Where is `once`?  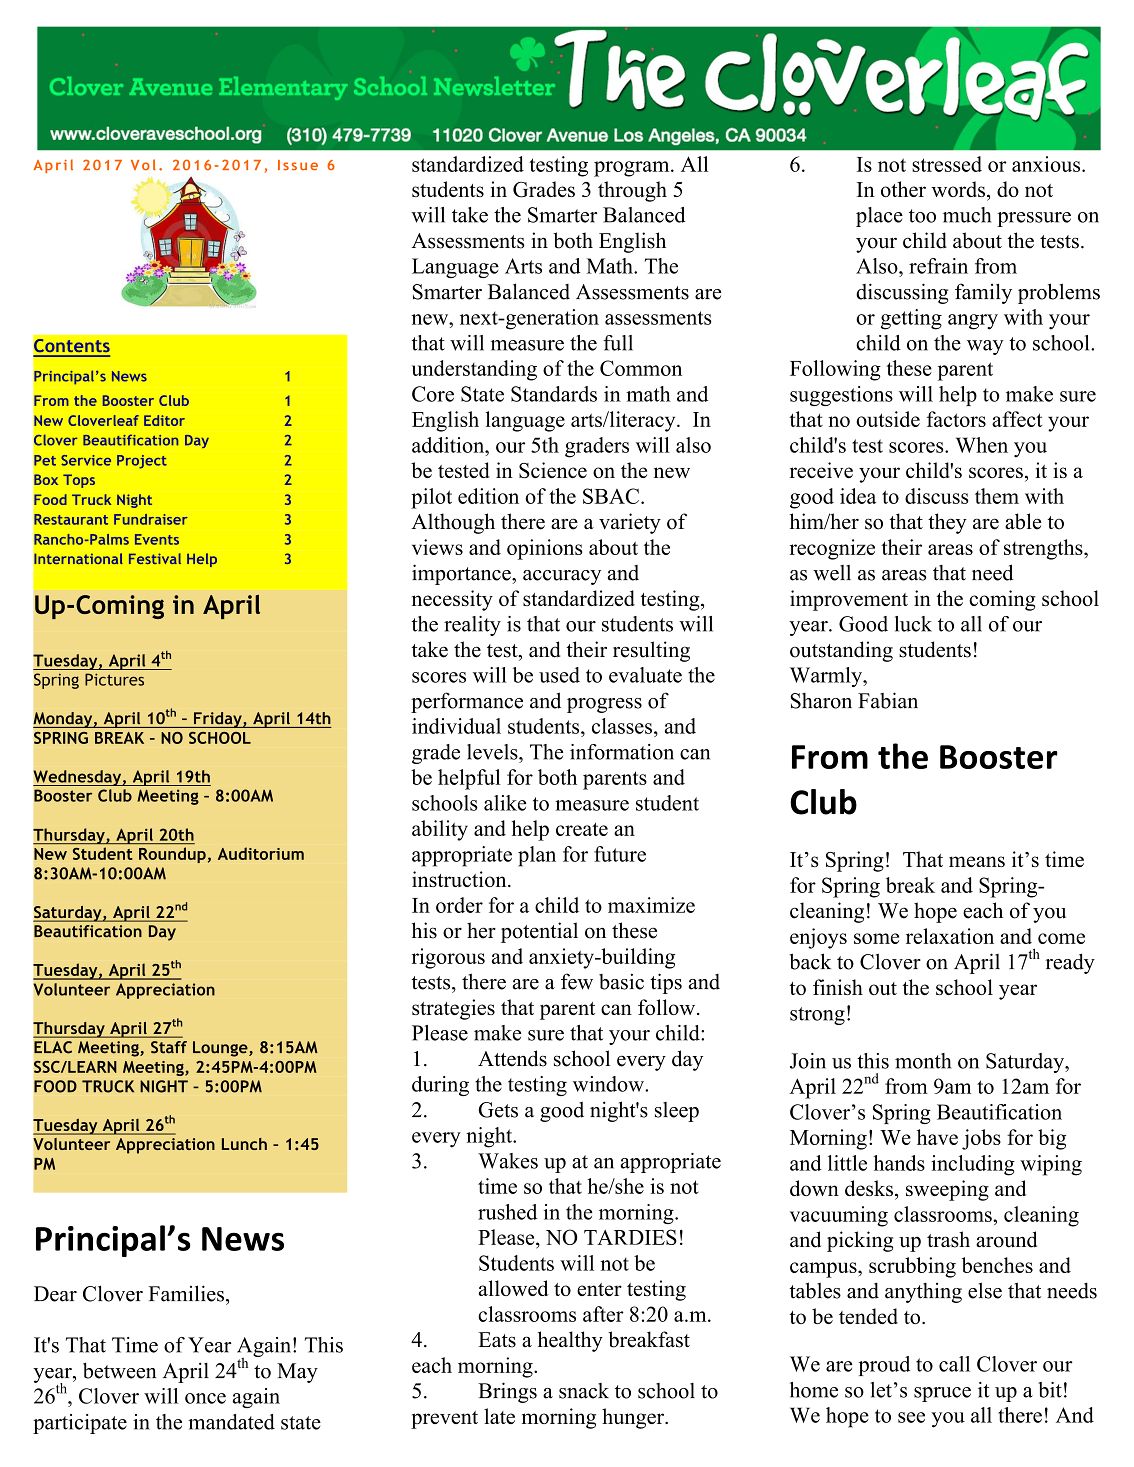
once is located at coordinates (205, 1398).
